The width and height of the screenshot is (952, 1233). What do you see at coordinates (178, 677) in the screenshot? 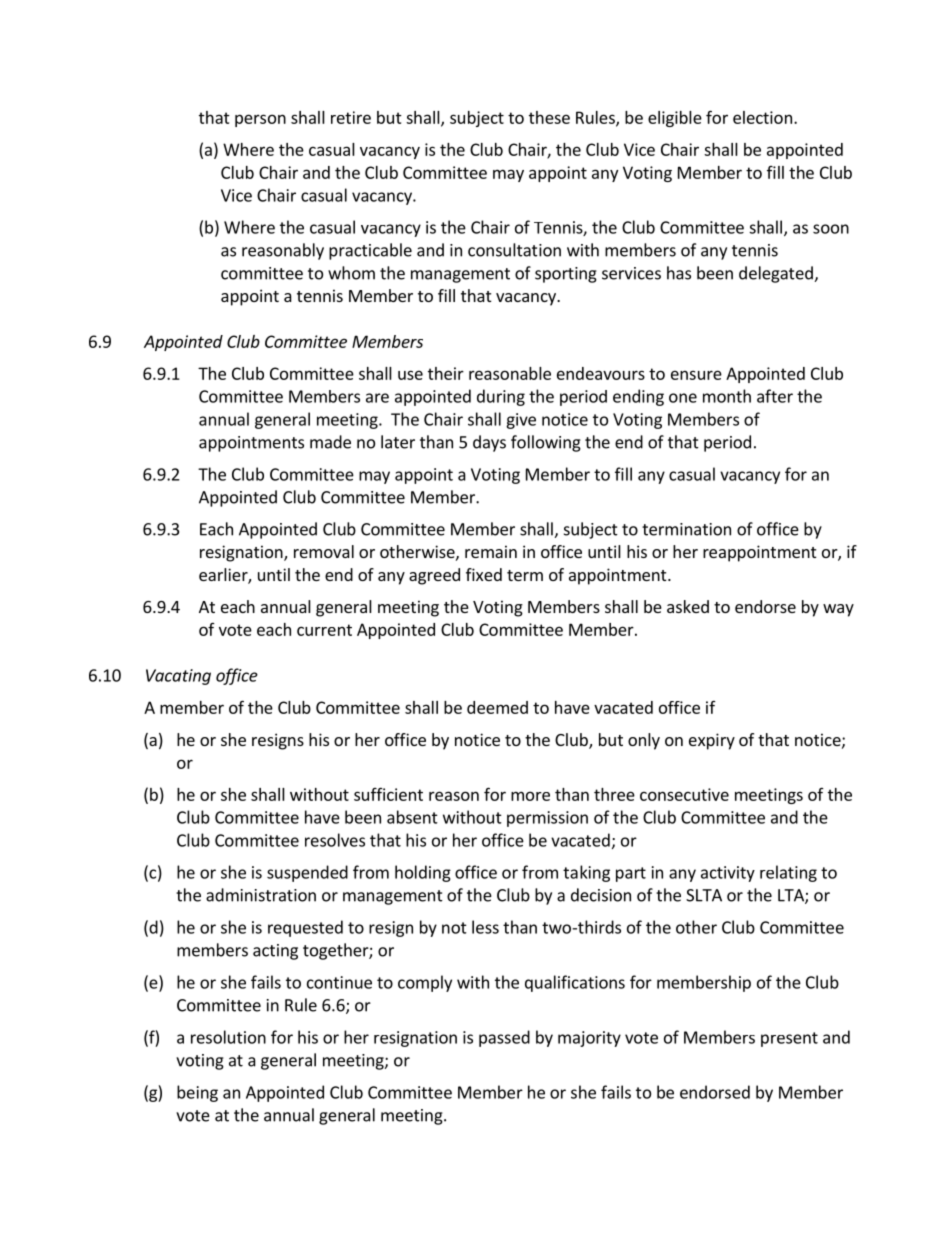
I see `Vacating` at bounding box center [178, 677].
